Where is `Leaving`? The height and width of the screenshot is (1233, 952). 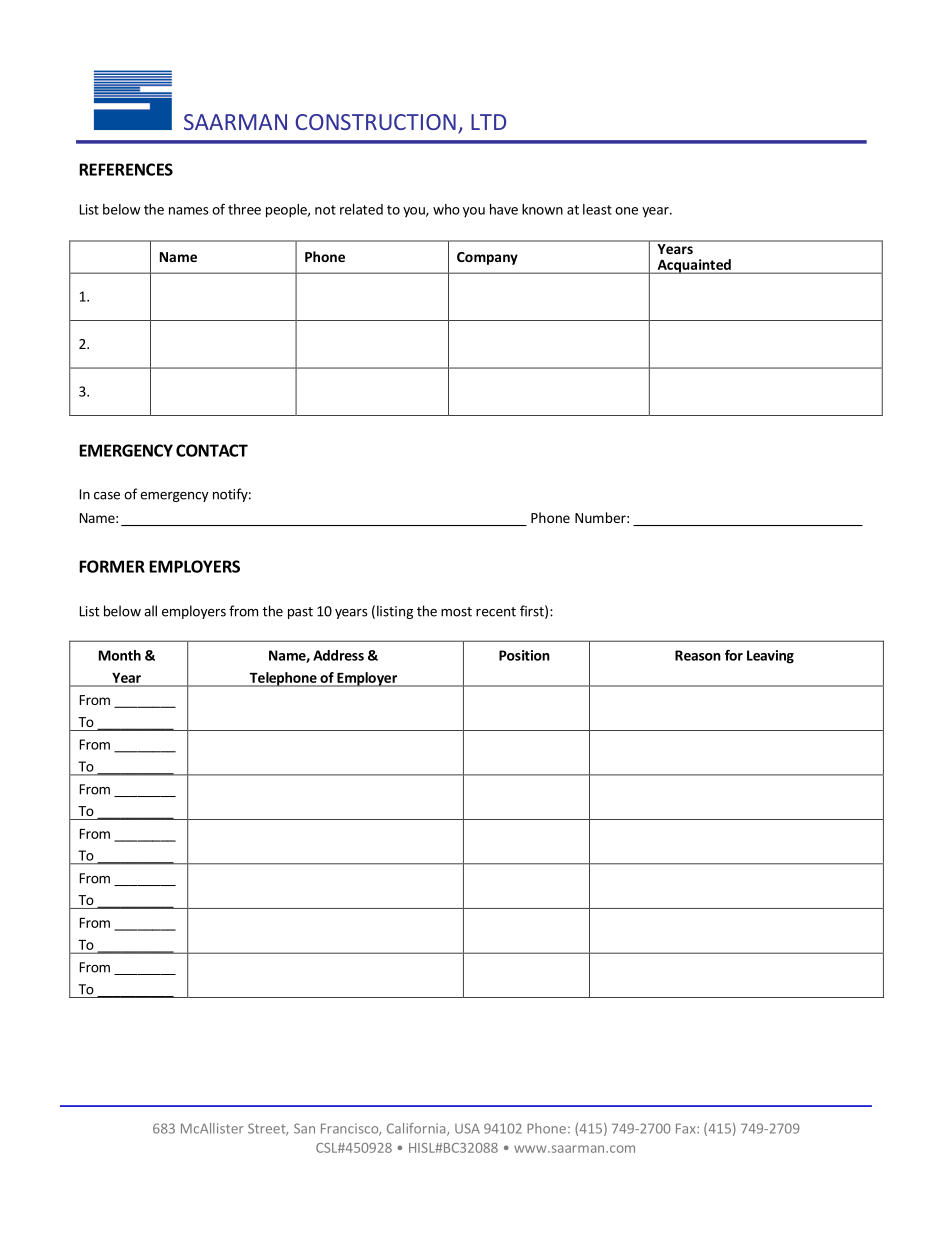
Leaving is located at coordinates (770, 657).
